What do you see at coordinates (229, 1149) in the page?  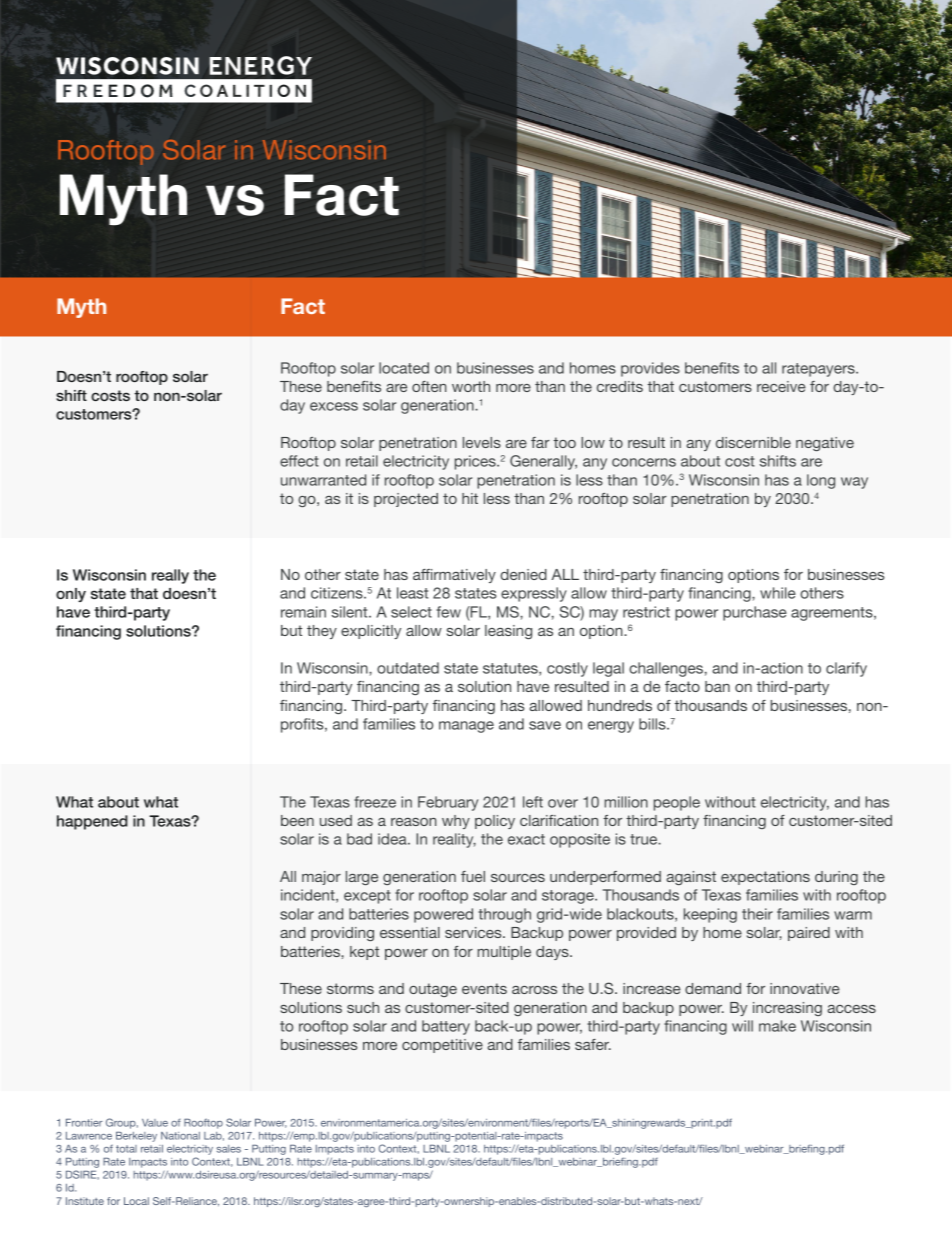 I see `sales` at bounding box center [229, 1149].
